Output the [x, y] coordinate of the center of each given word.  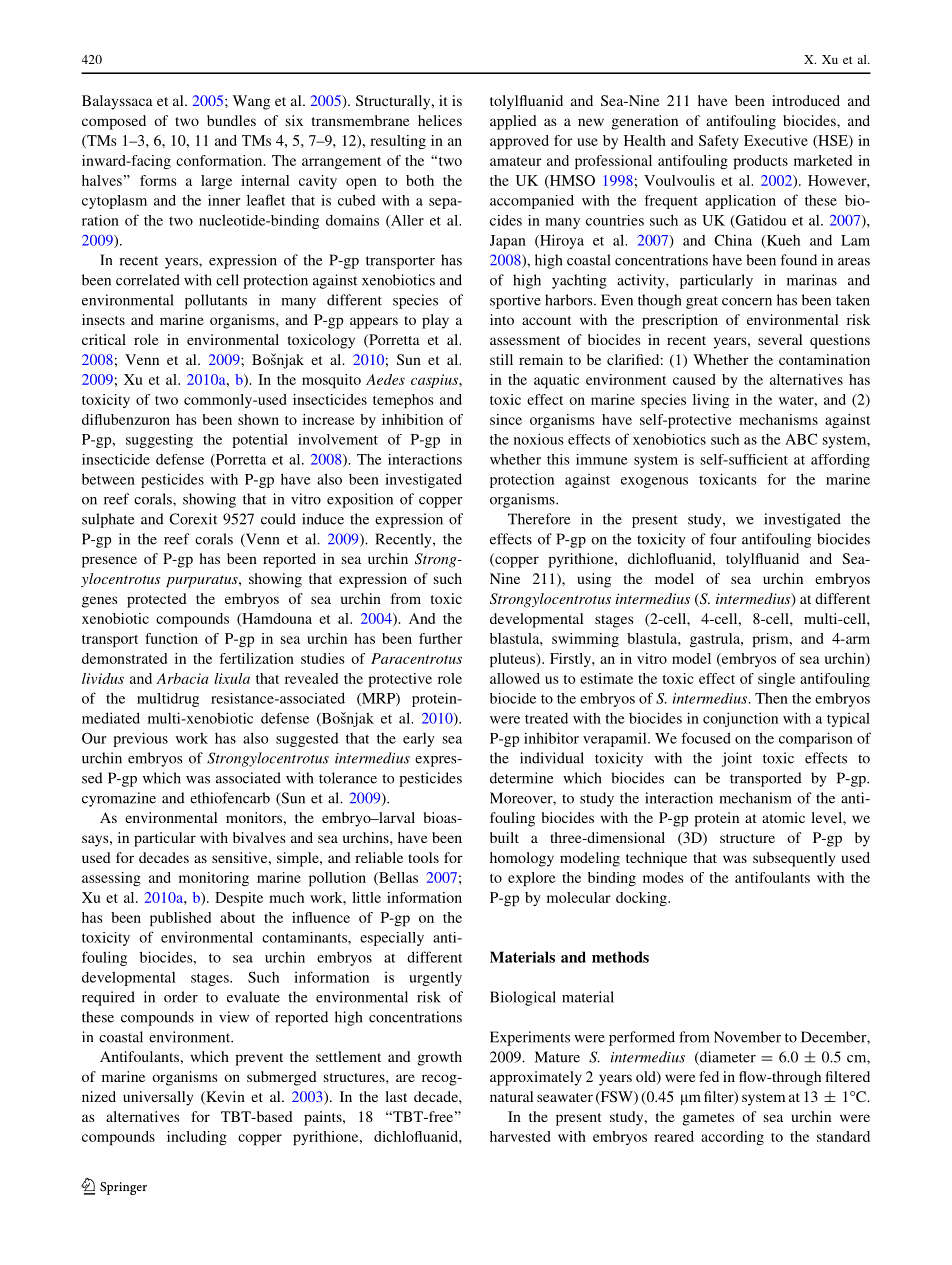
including [197, 1138]
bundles [231, 120]
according [732, 1138]
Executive [776, 140]
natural [511, 1096]
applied [513, 122]
